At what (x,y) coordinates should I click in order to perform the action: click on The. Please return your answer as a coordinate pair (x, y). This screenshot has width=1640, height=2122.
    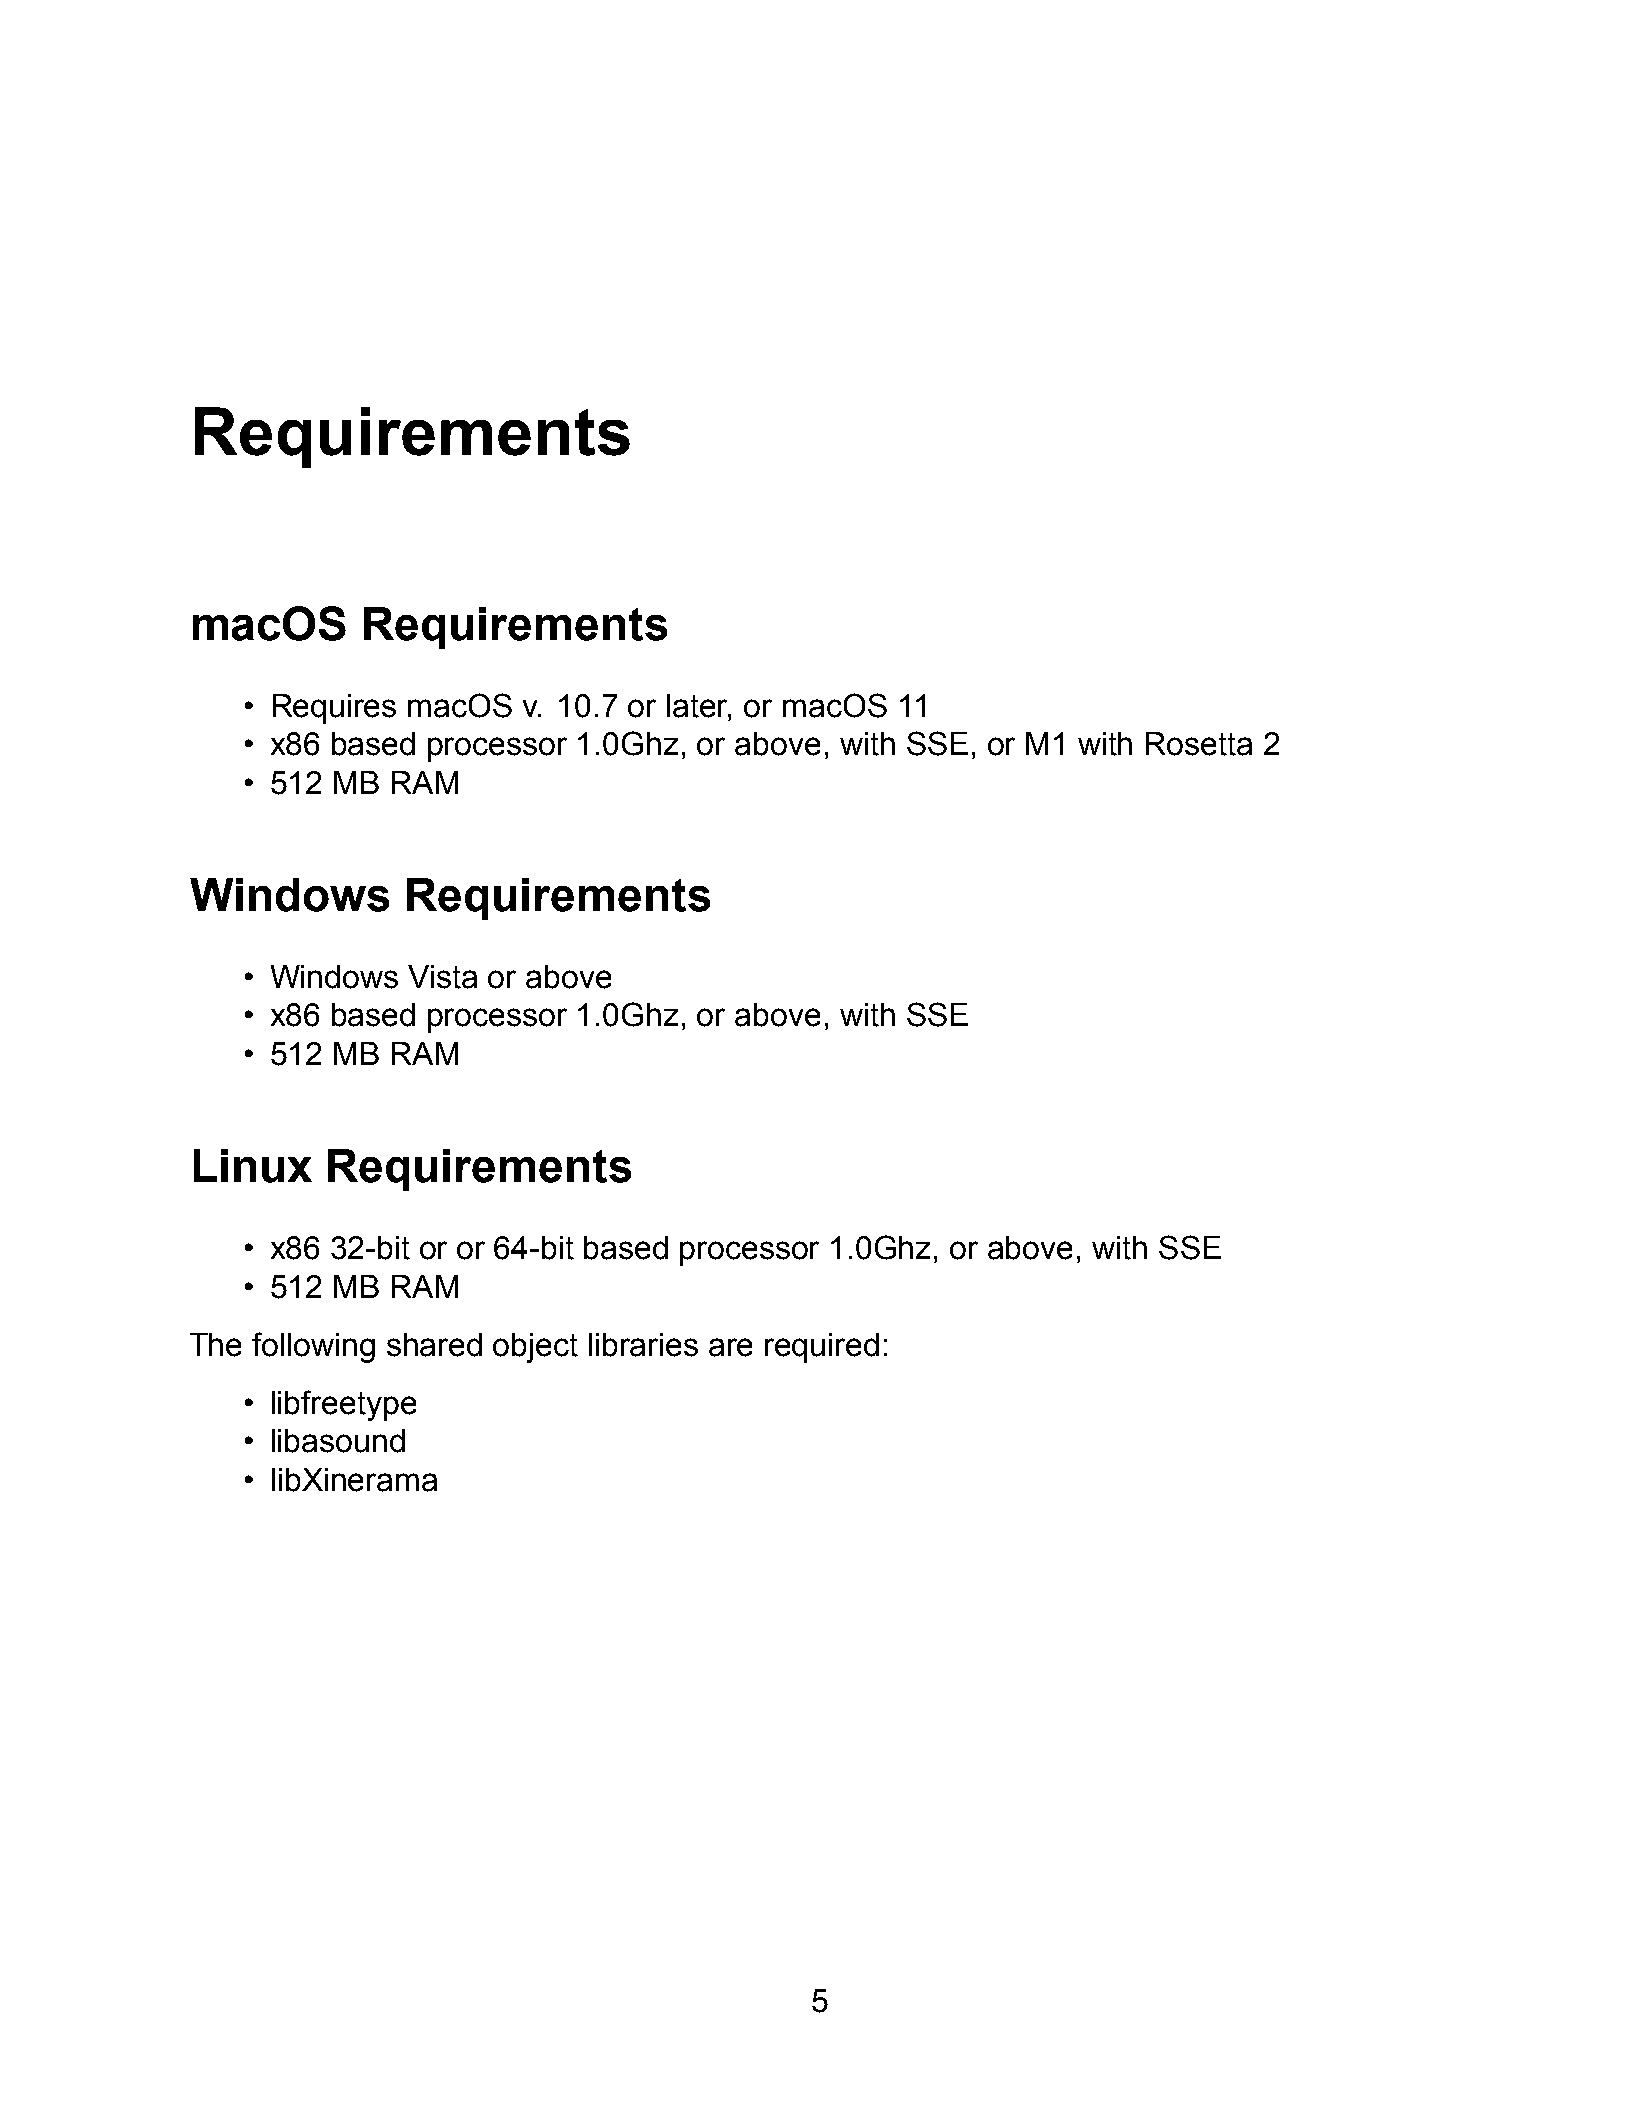
    Looking at the image, I should click on (215, 1345).
